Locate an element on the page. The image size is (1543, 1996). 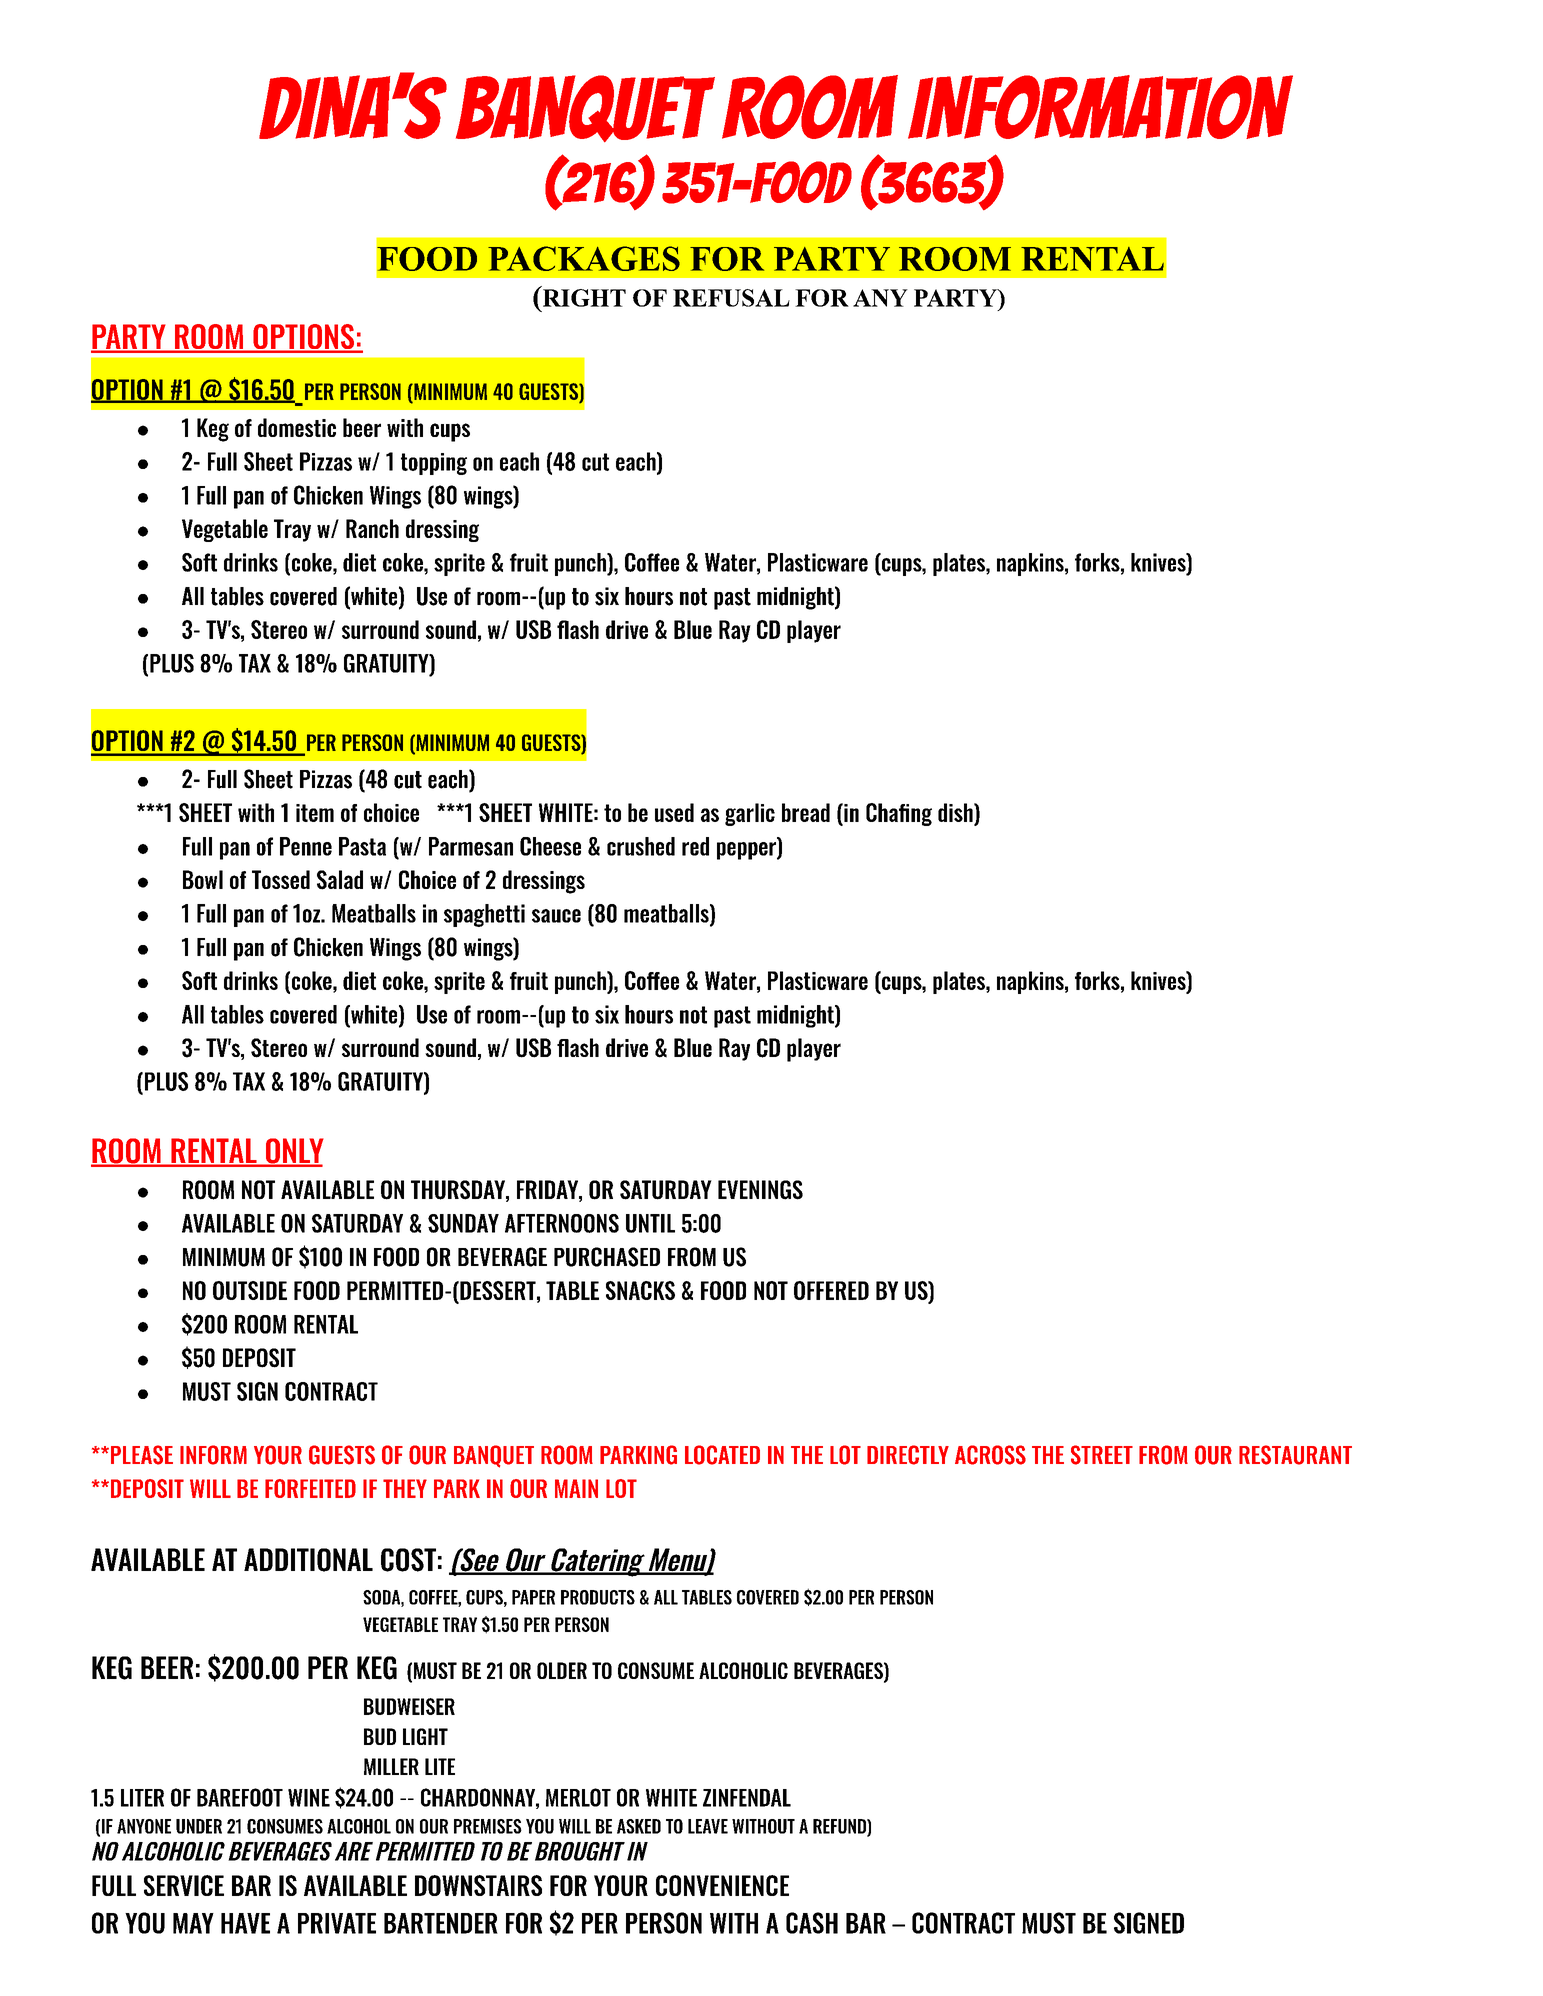
SNACKS is located at coordinates (640, 1290).
